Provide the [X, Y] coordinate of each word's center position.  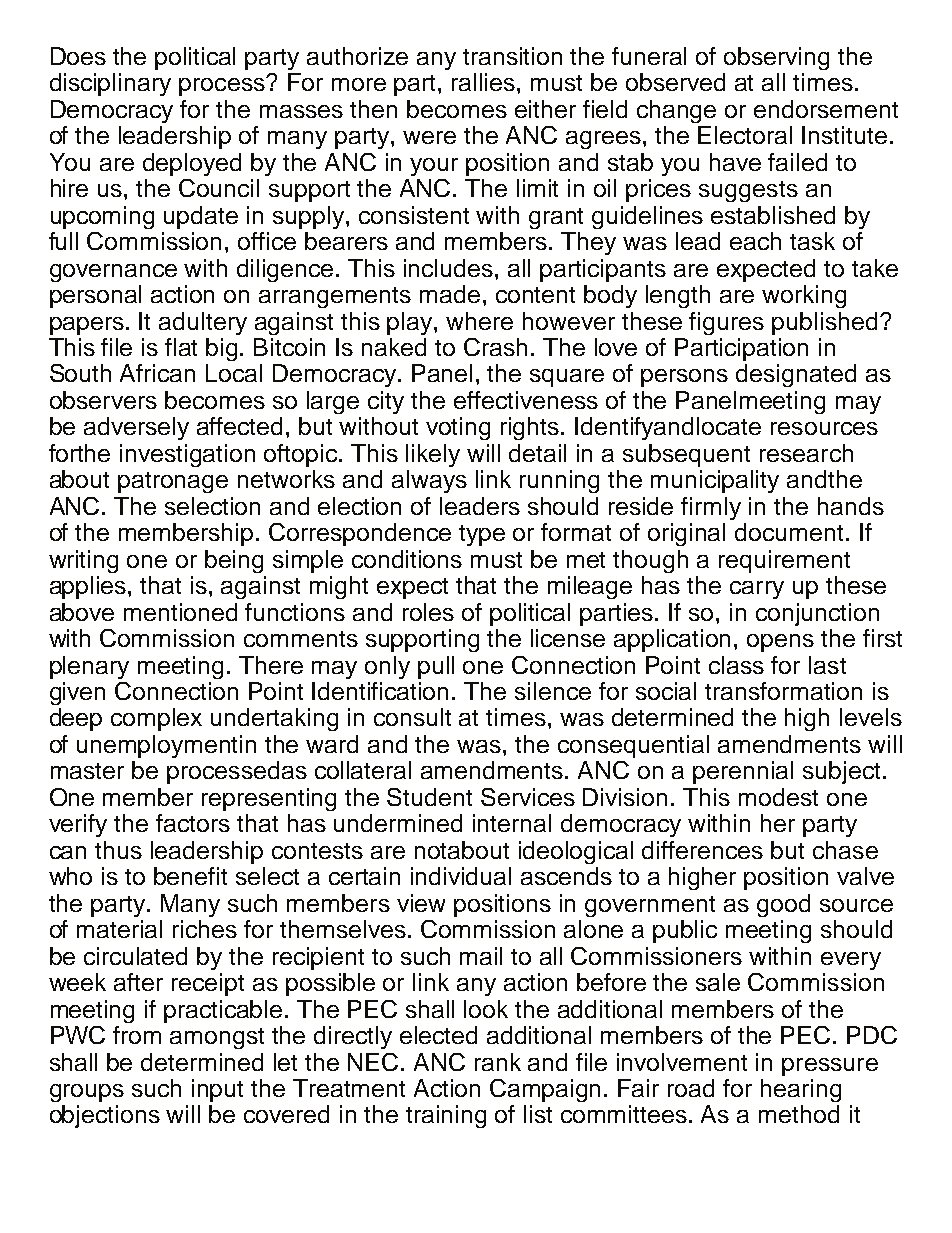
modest [778, 797]
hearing [801, 1090]
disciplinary [110, 84]
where [479, 321]
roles [428, 612]
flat [181, 347]
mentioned [180, 612]
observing [776, 58]
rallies [485, 82]
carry [757, 590]
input [217, 1090]
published [824, 323]
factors [193, 823]
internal [512, 823]
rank [498, 1062]
